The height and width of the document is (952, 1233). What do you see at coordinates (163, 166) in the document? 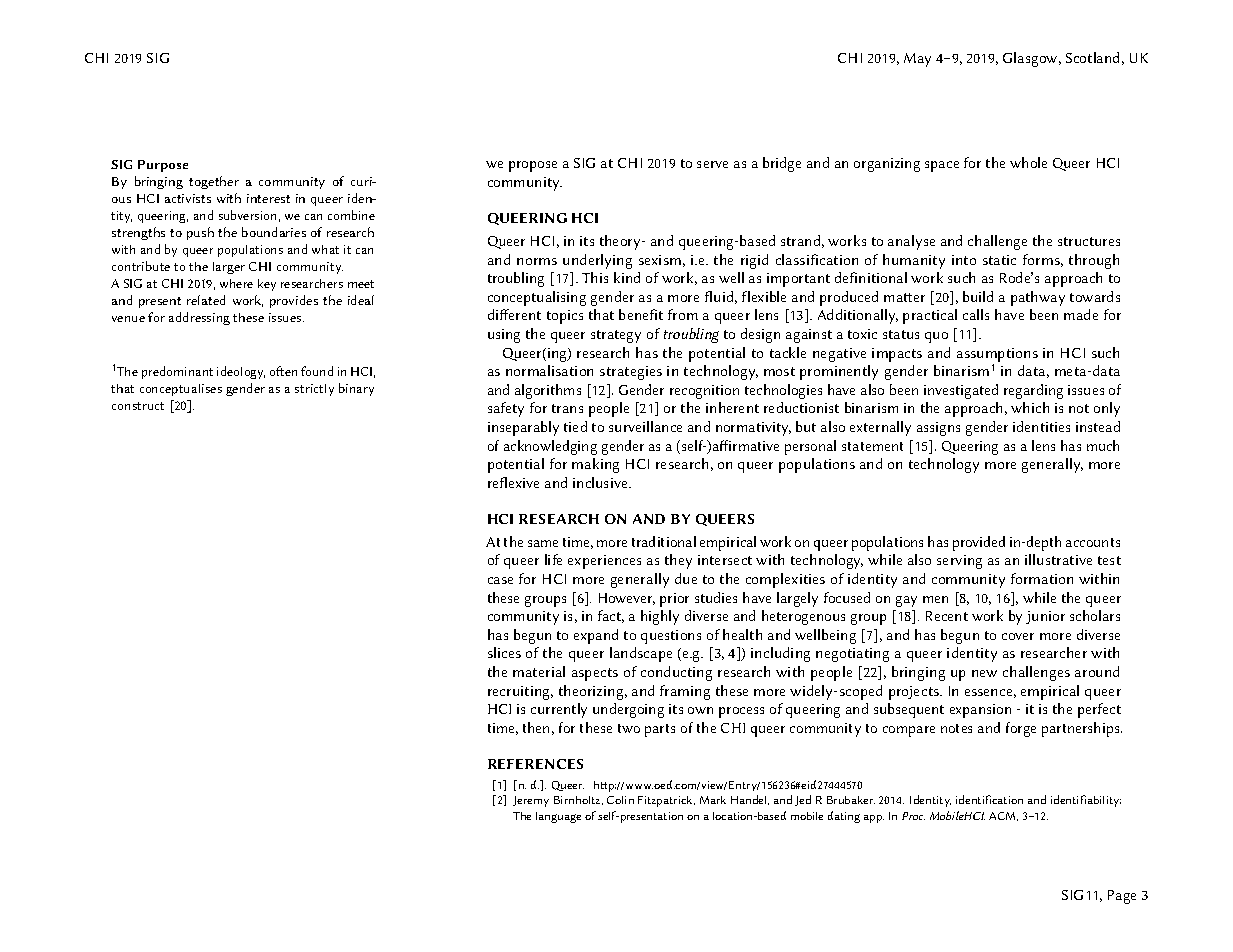
I see `Purpose` at bounding box center [163, 166].
